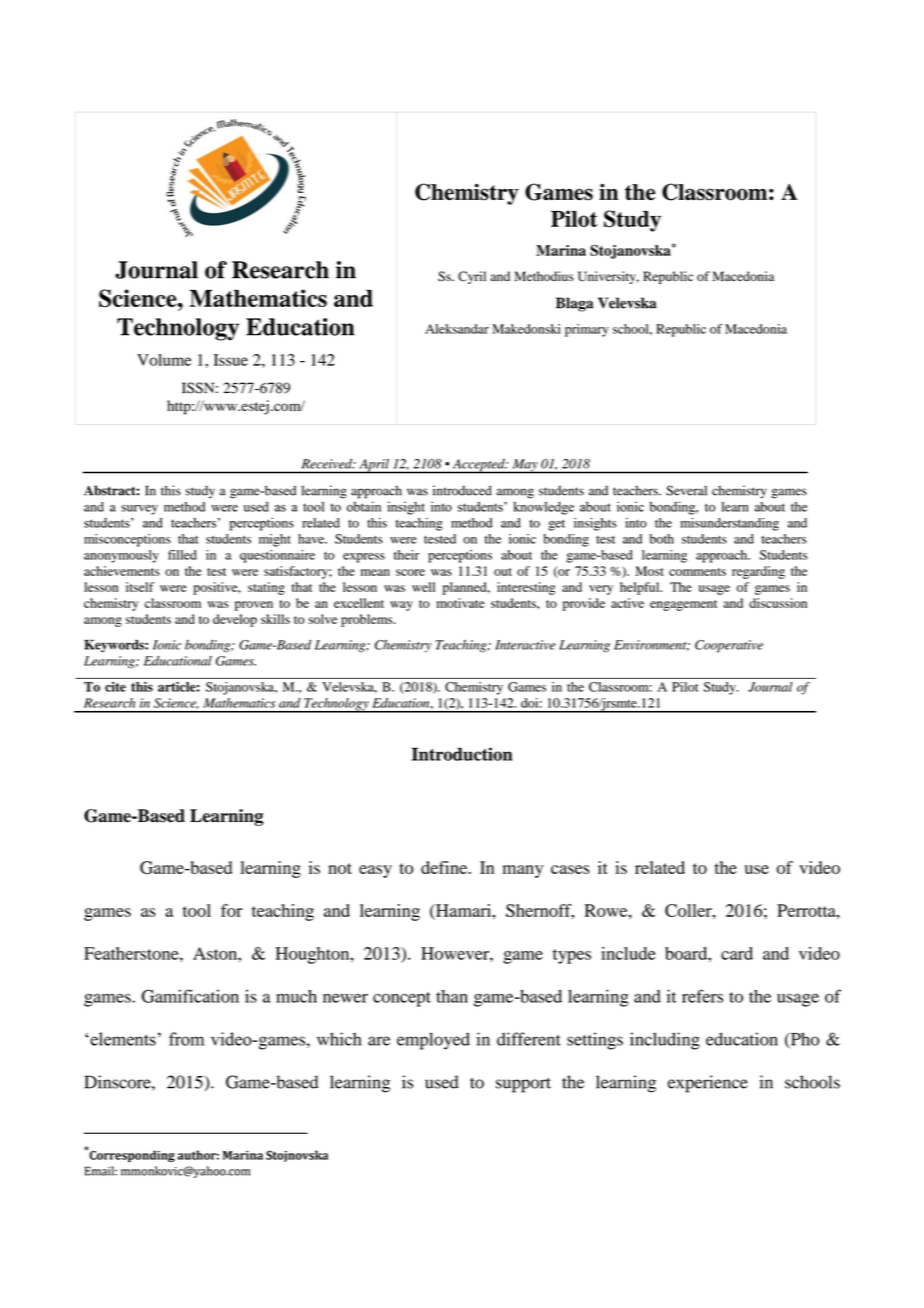 The image size is (924, 1308). I want to click on Cooperative, so click(729, 646).
